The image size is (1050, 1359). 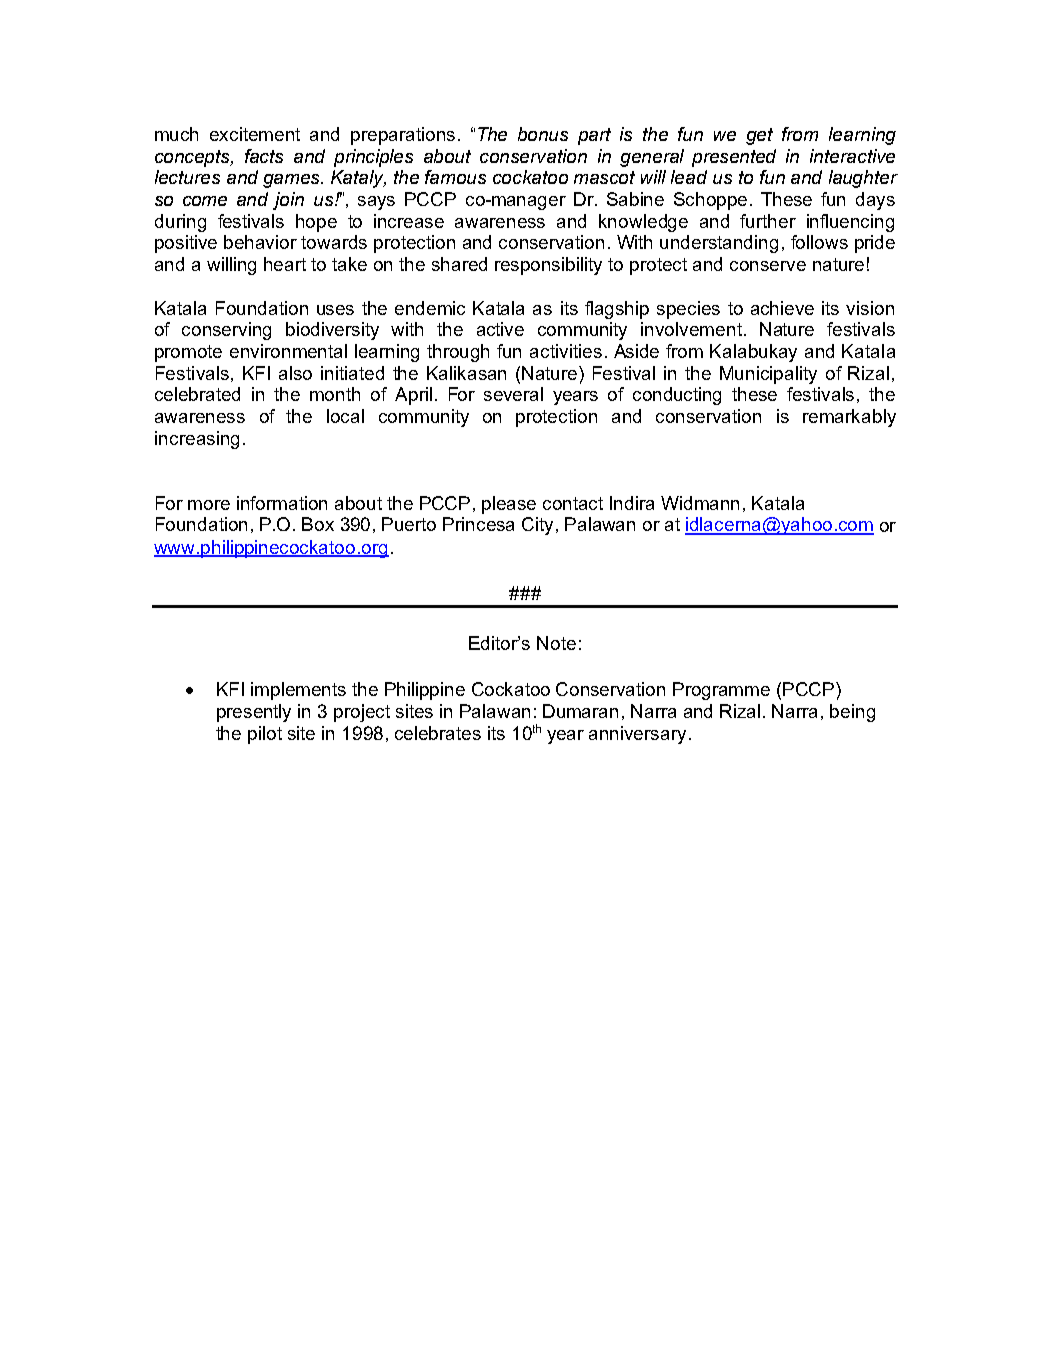 What do you see at coordinates (264, 156) in the image?
I see `facts` at bounding box center [264, 156].
